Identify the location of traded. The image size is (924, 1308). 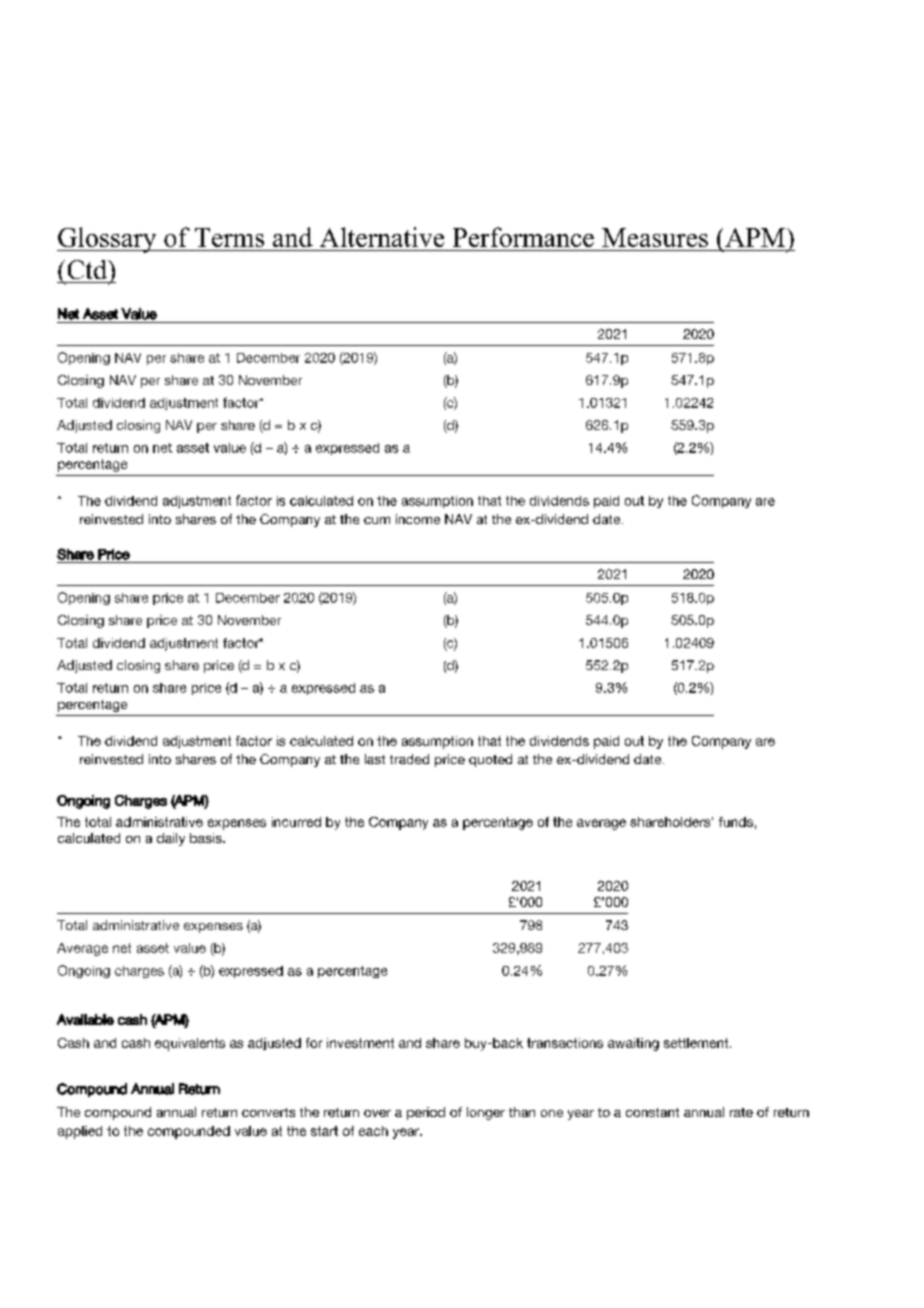
(409, 759).
